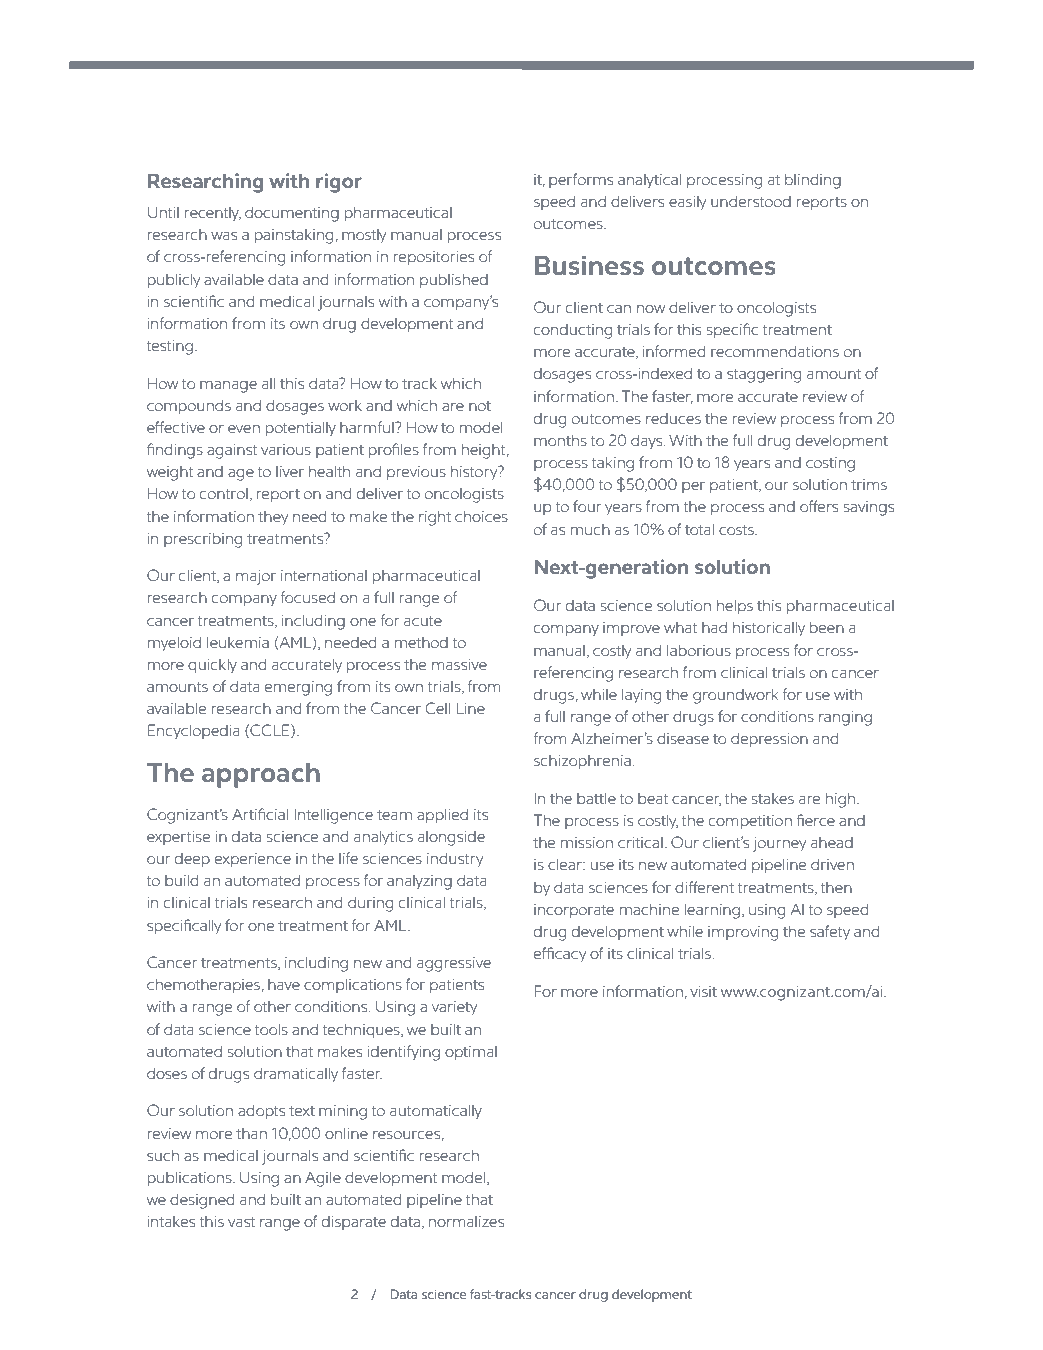 Image resolution: width=1043 pixels, height=1350 pixels. I want to click on recently, so click(213, 214).
